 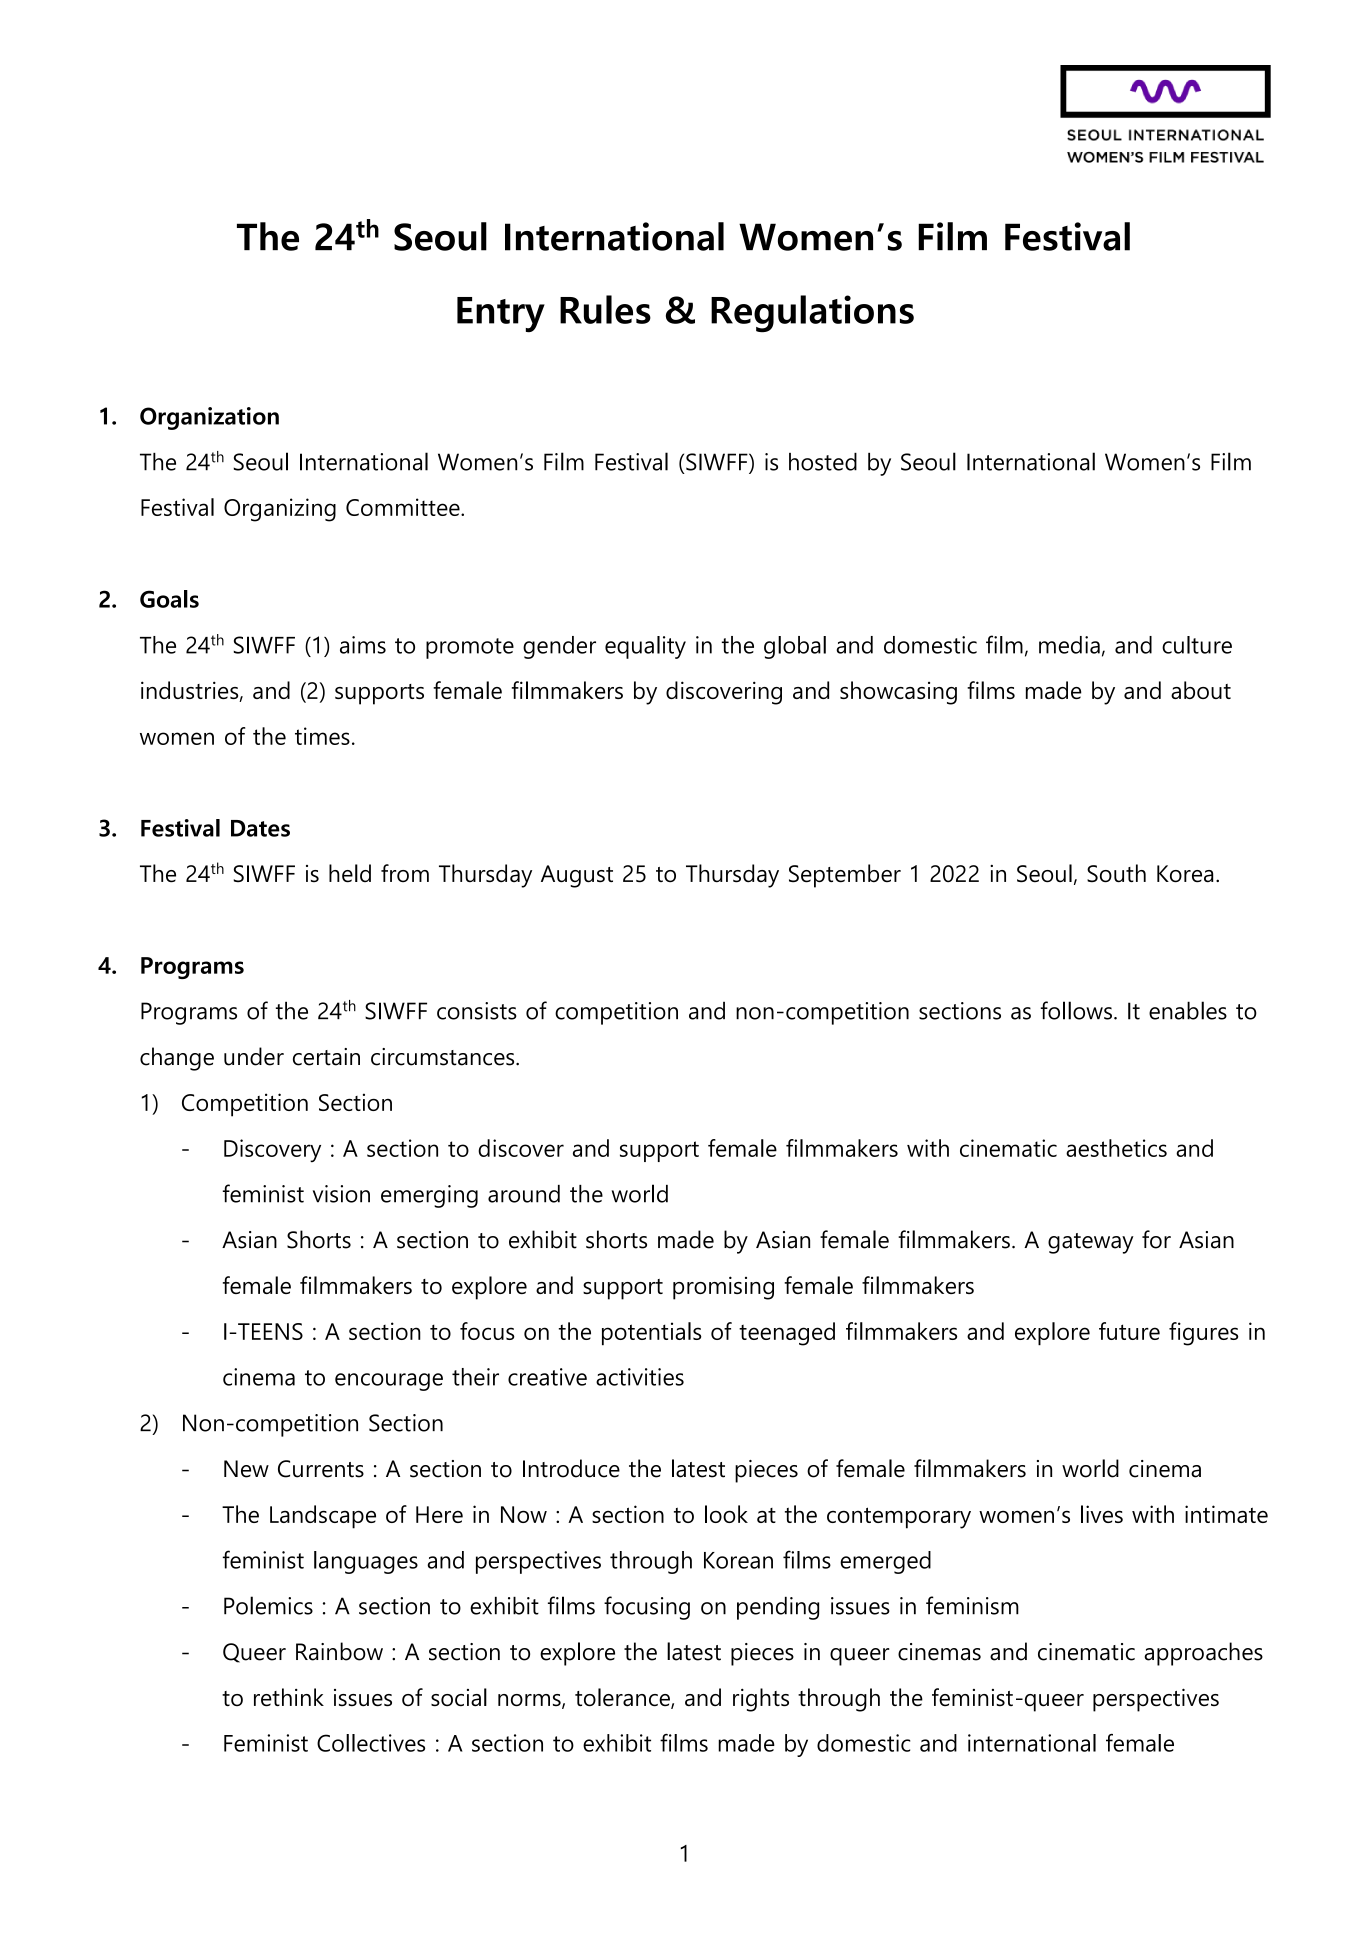 I want to click on Organization, so click(x=209, y=418).
